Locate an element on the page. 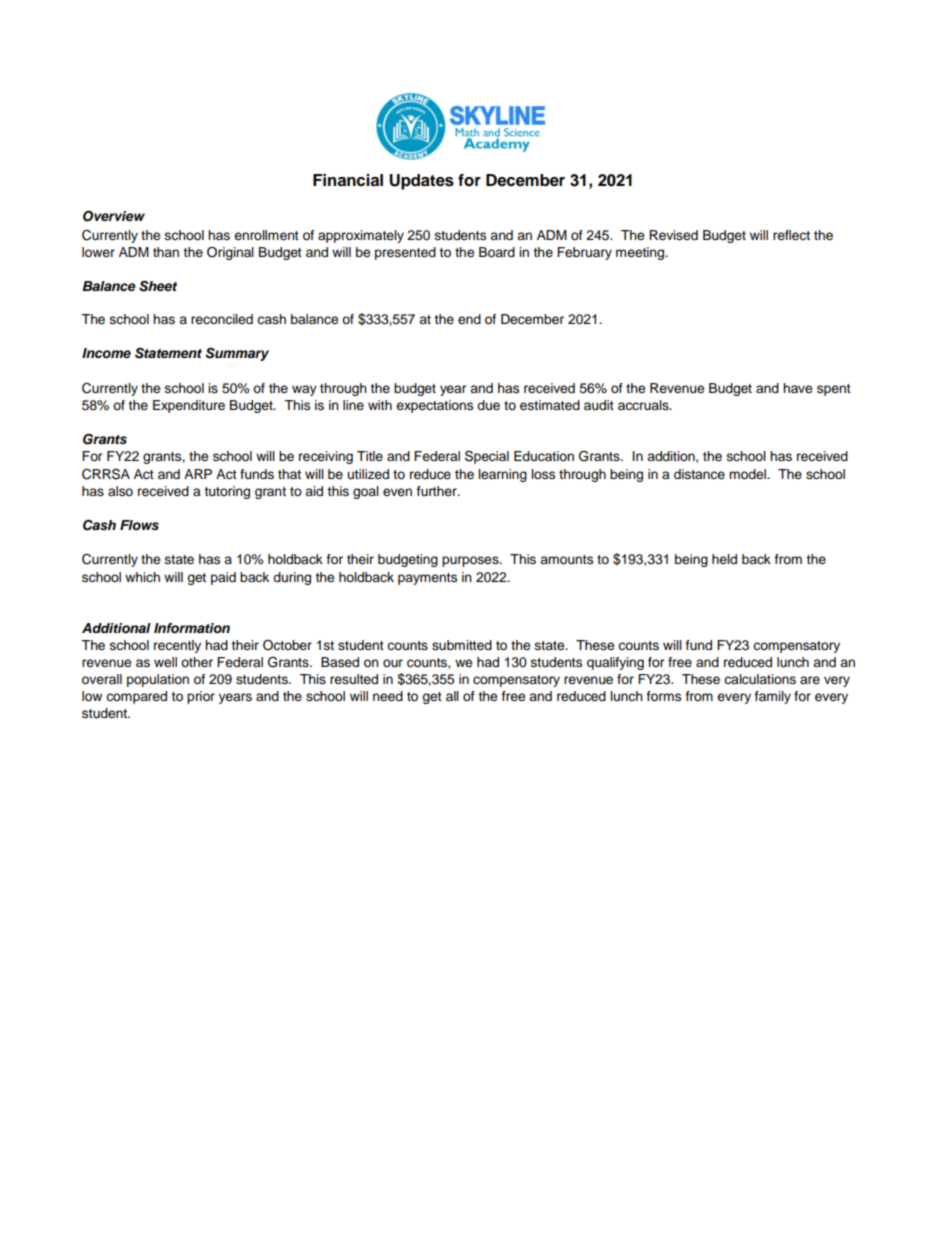 This document has height=1233, width=952. population is located at coordinates (158, 680).
